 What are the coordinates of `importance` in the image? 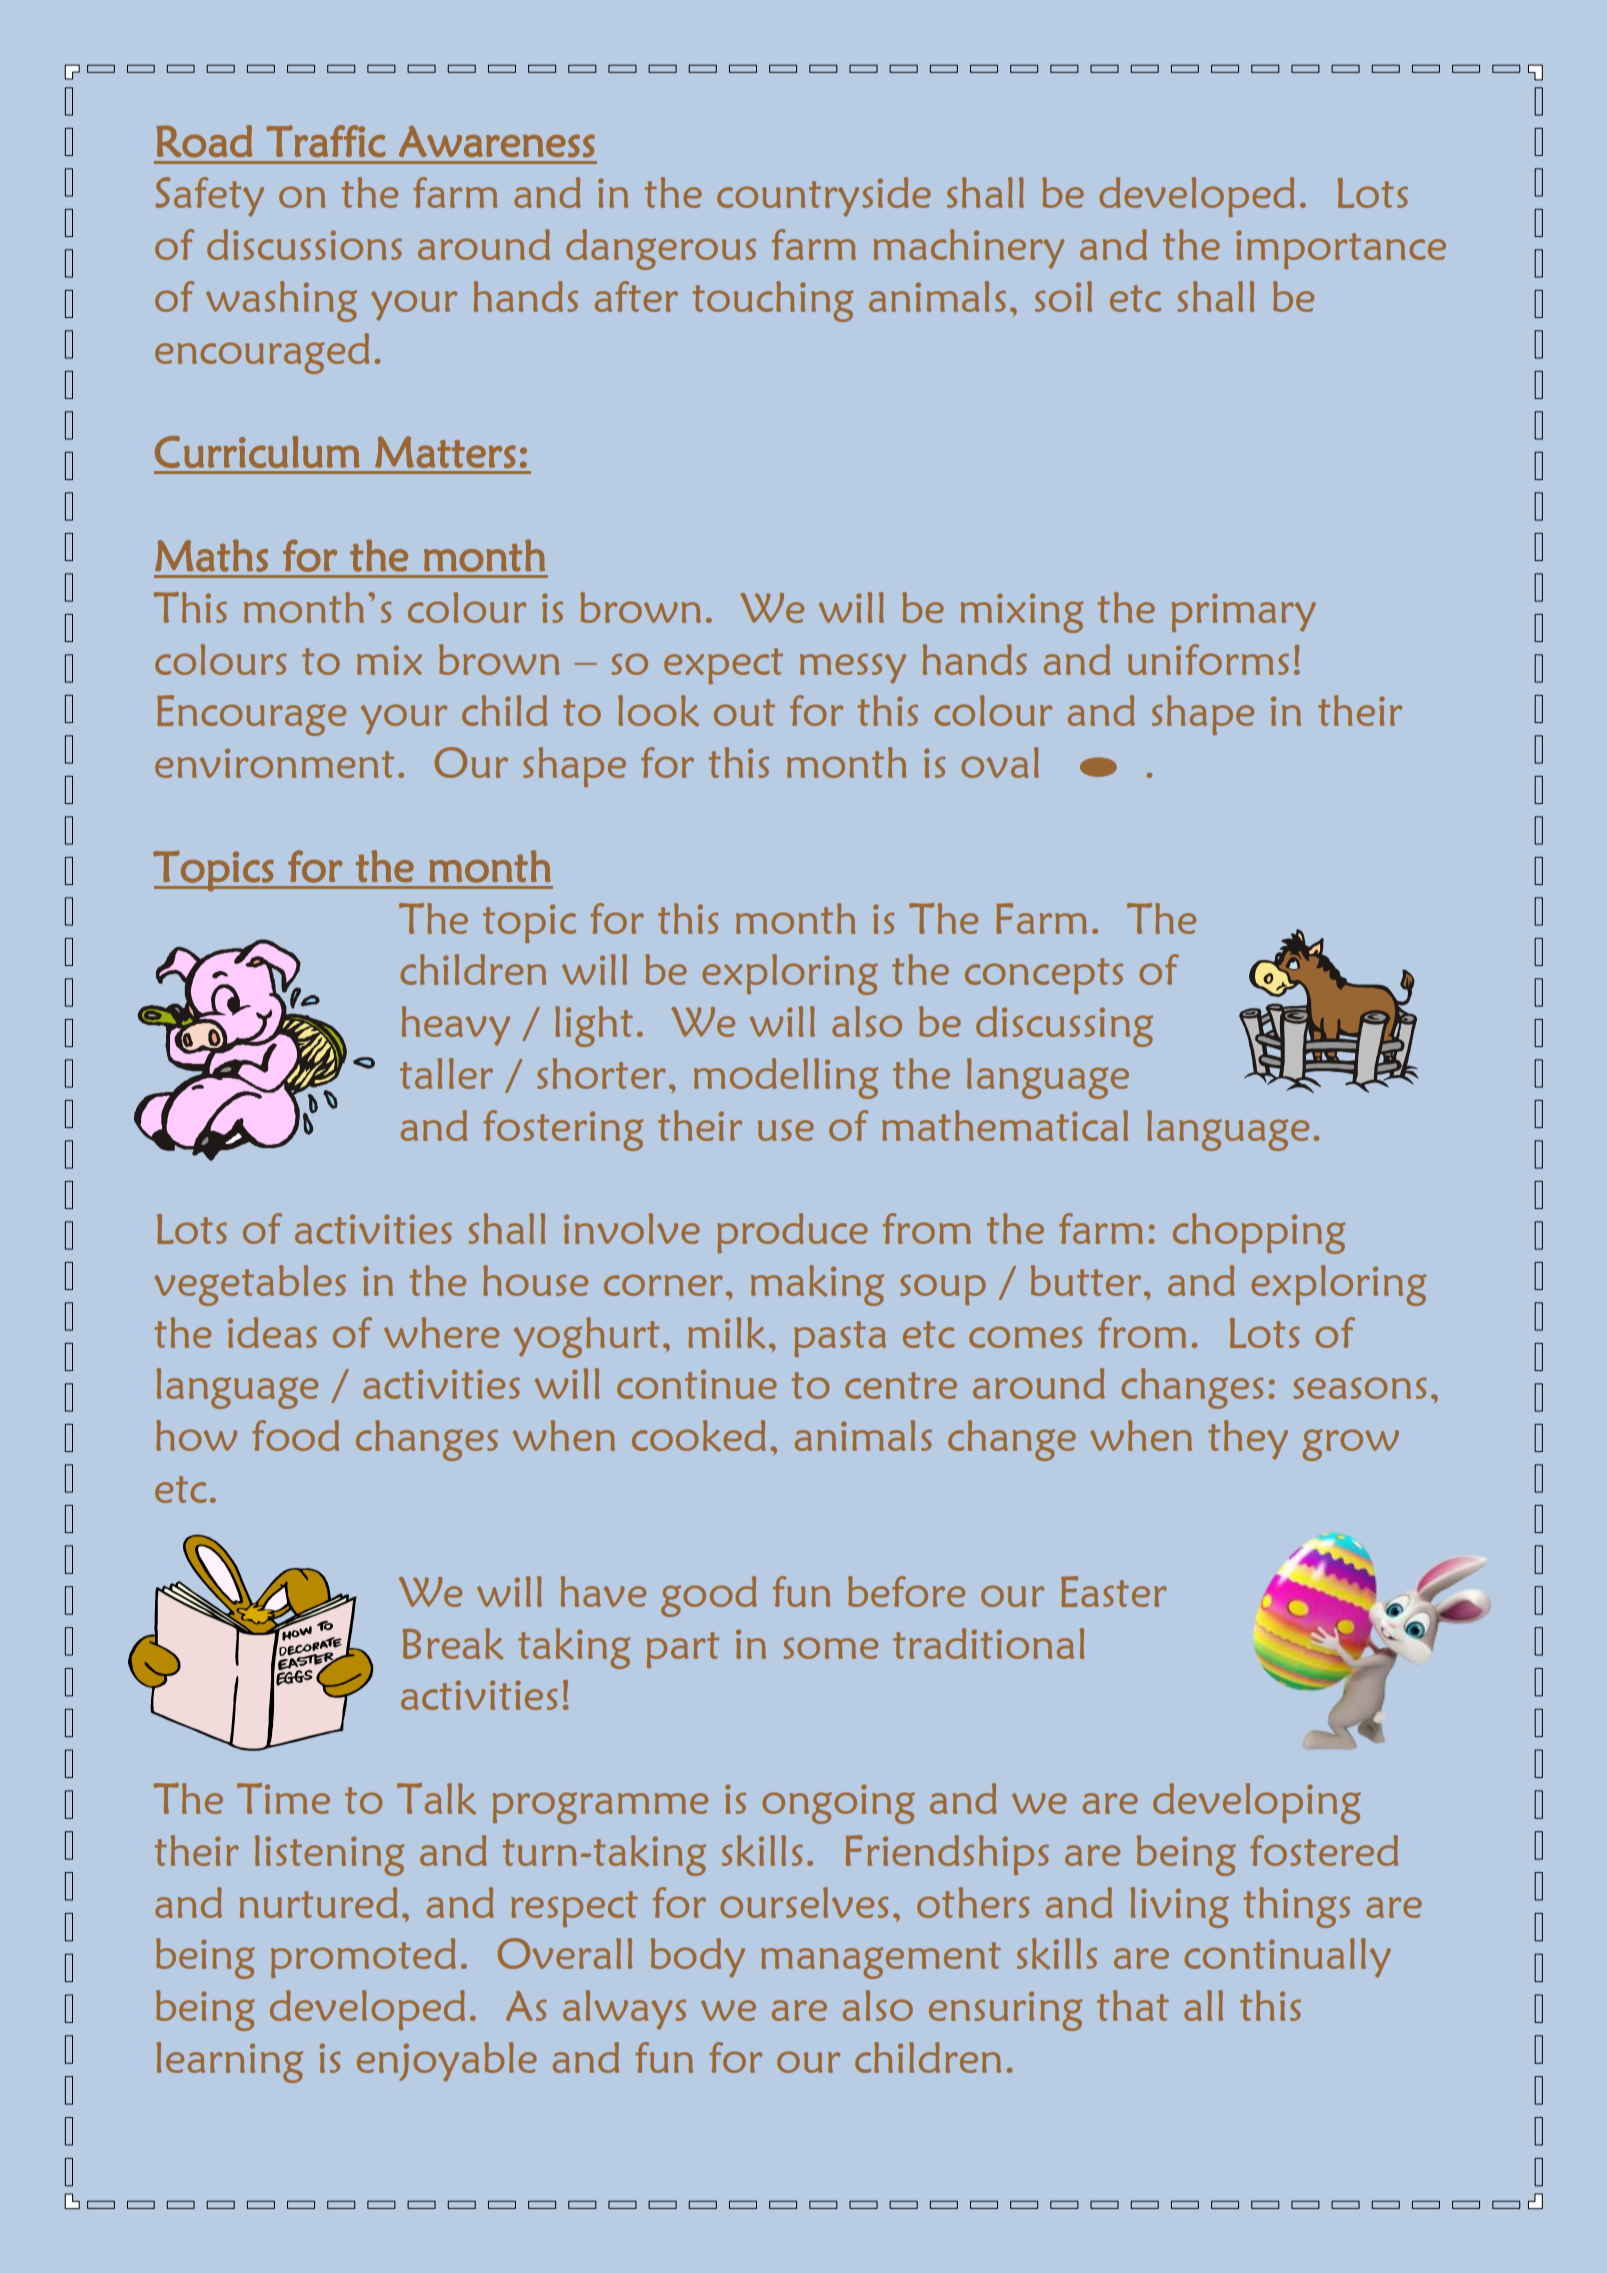 It's located at (1341, 249).
